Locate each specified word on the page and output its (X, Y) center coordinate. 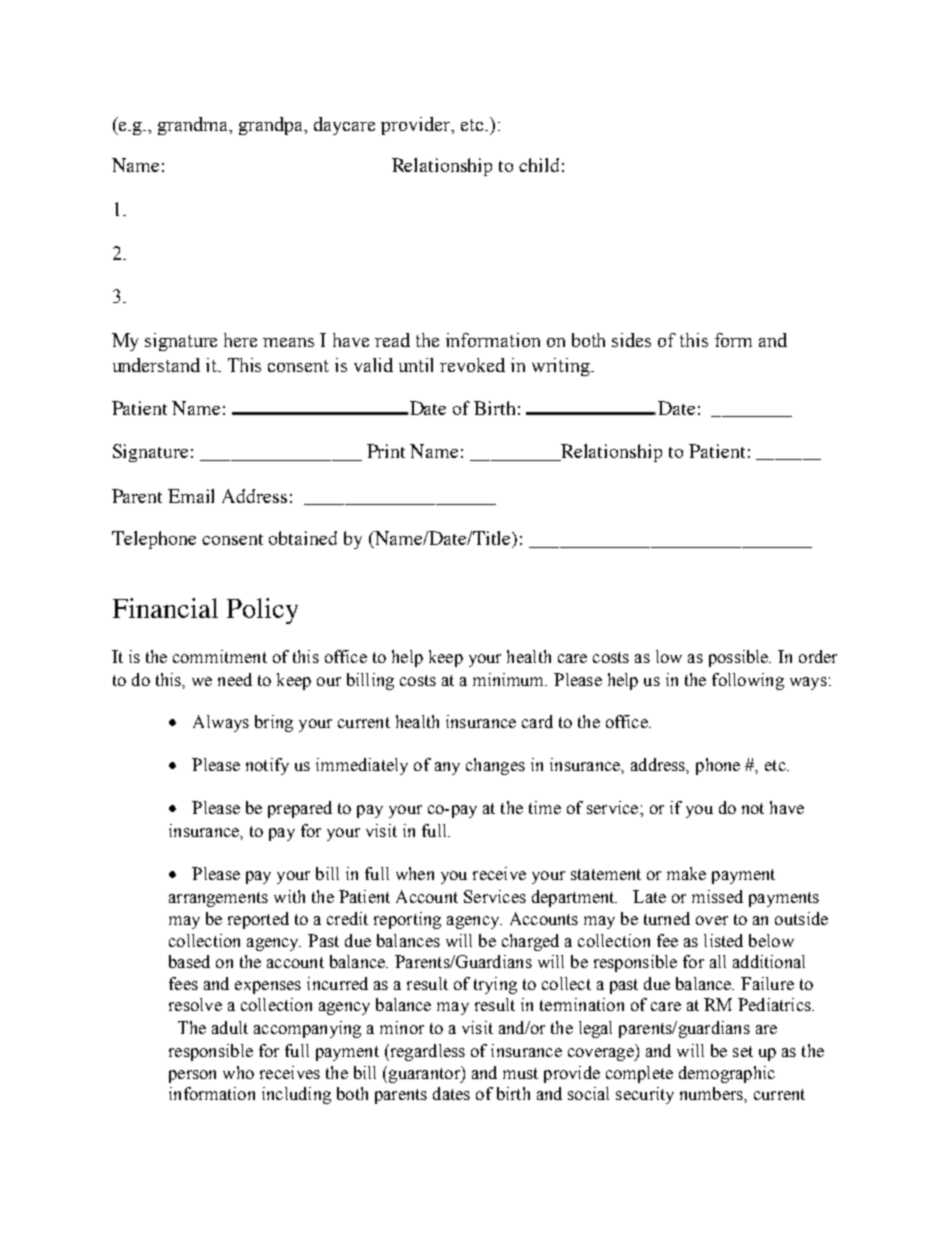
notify (267, 766)
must (520, 1073)
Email (191, 496)
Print (386, 451)
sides (631, 340)
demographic (727, 1074)
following (748, 681)
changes (495, 766)
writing (562, 367)
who (238, 1072)
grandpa (273, 126)
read (392, 340)
